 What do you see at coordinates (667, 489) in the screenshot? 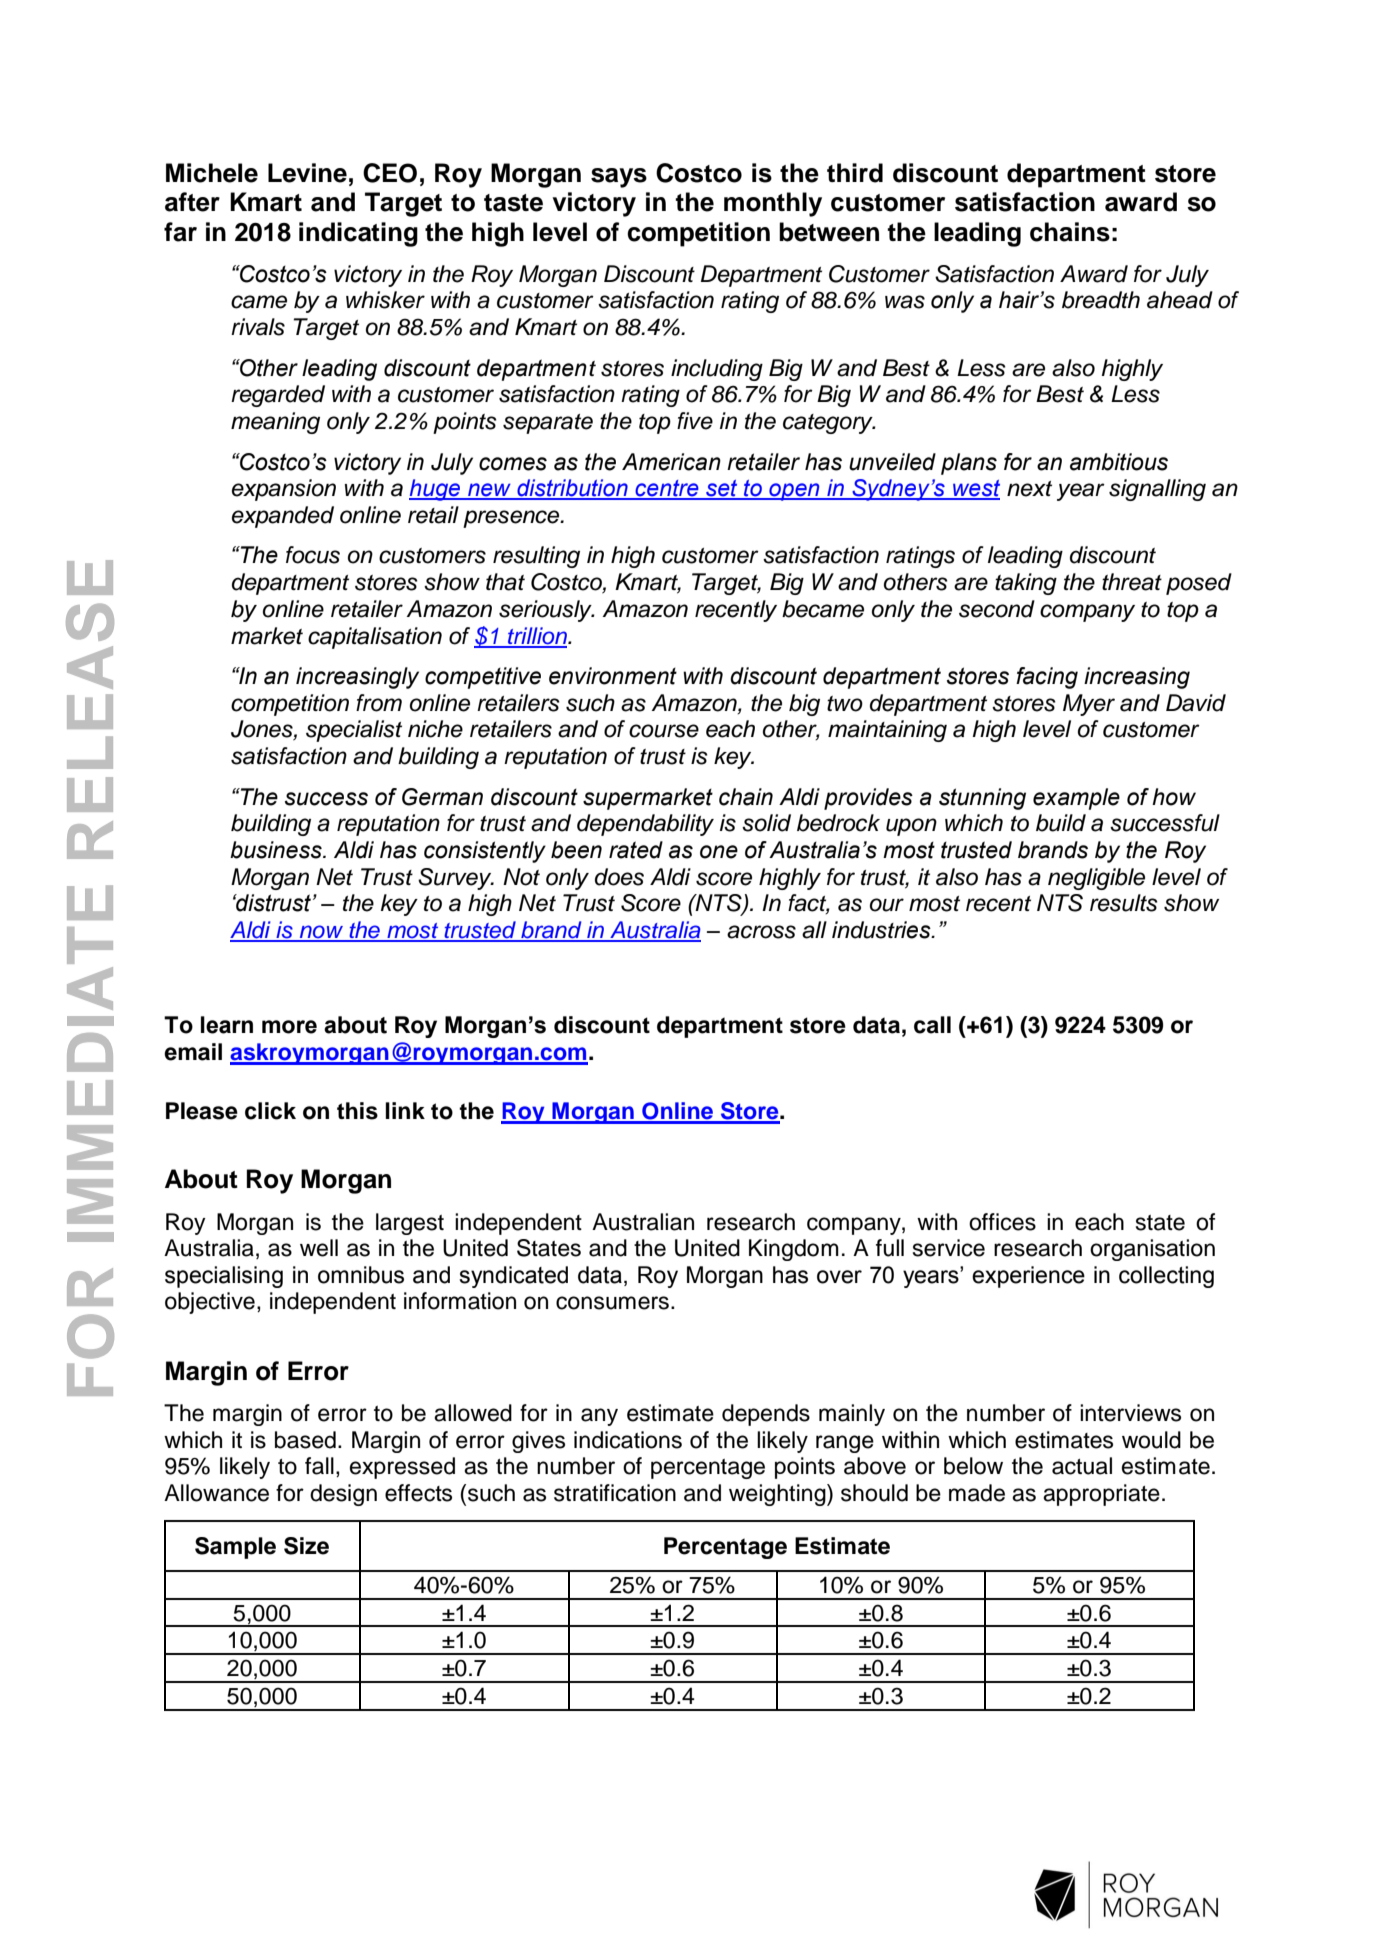
I see `centre` at bounding box center [667, 489].
